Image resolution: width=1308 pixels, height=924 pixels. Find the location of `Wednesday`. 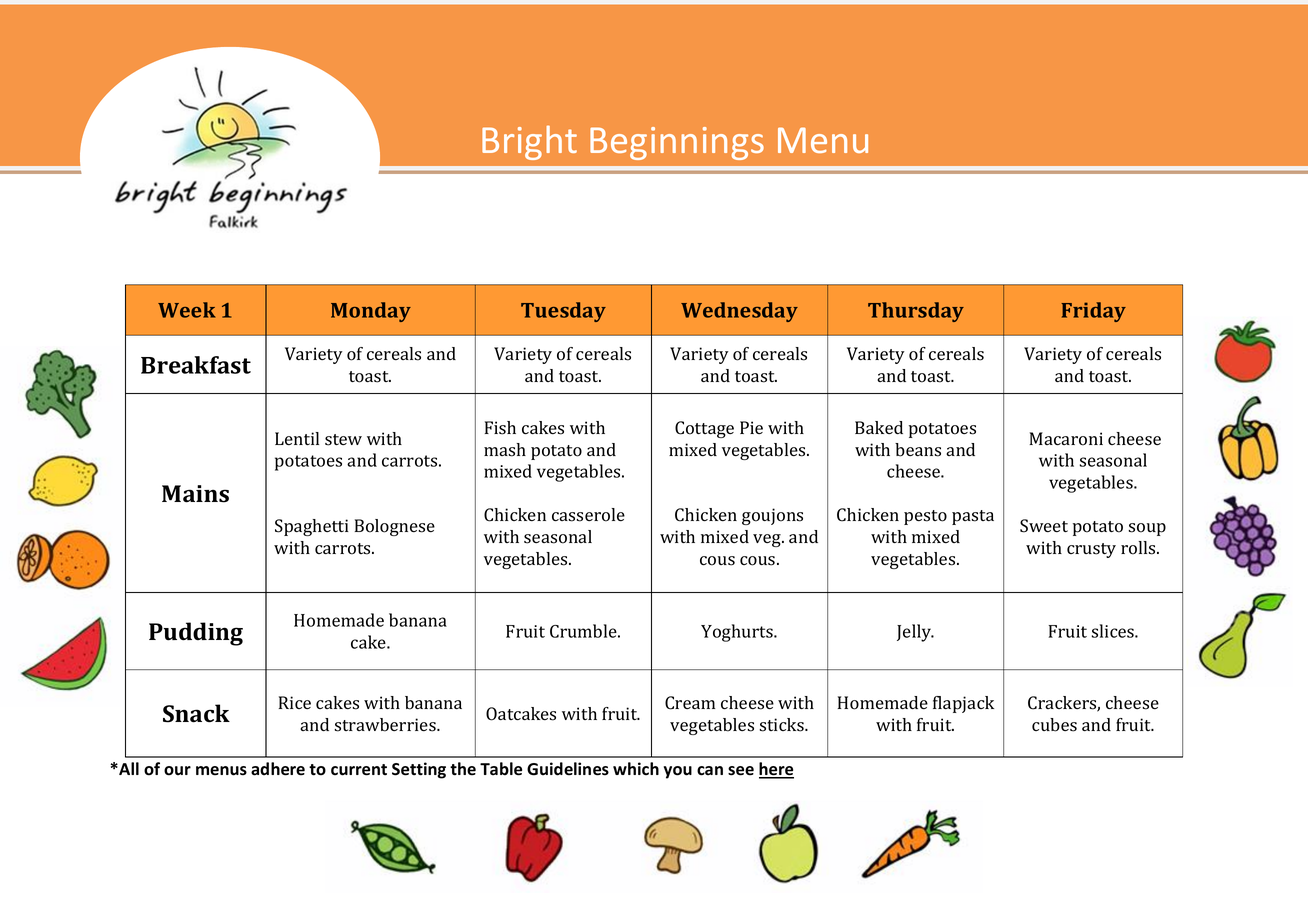

Wednesday is located at coordinates (739, 312).
